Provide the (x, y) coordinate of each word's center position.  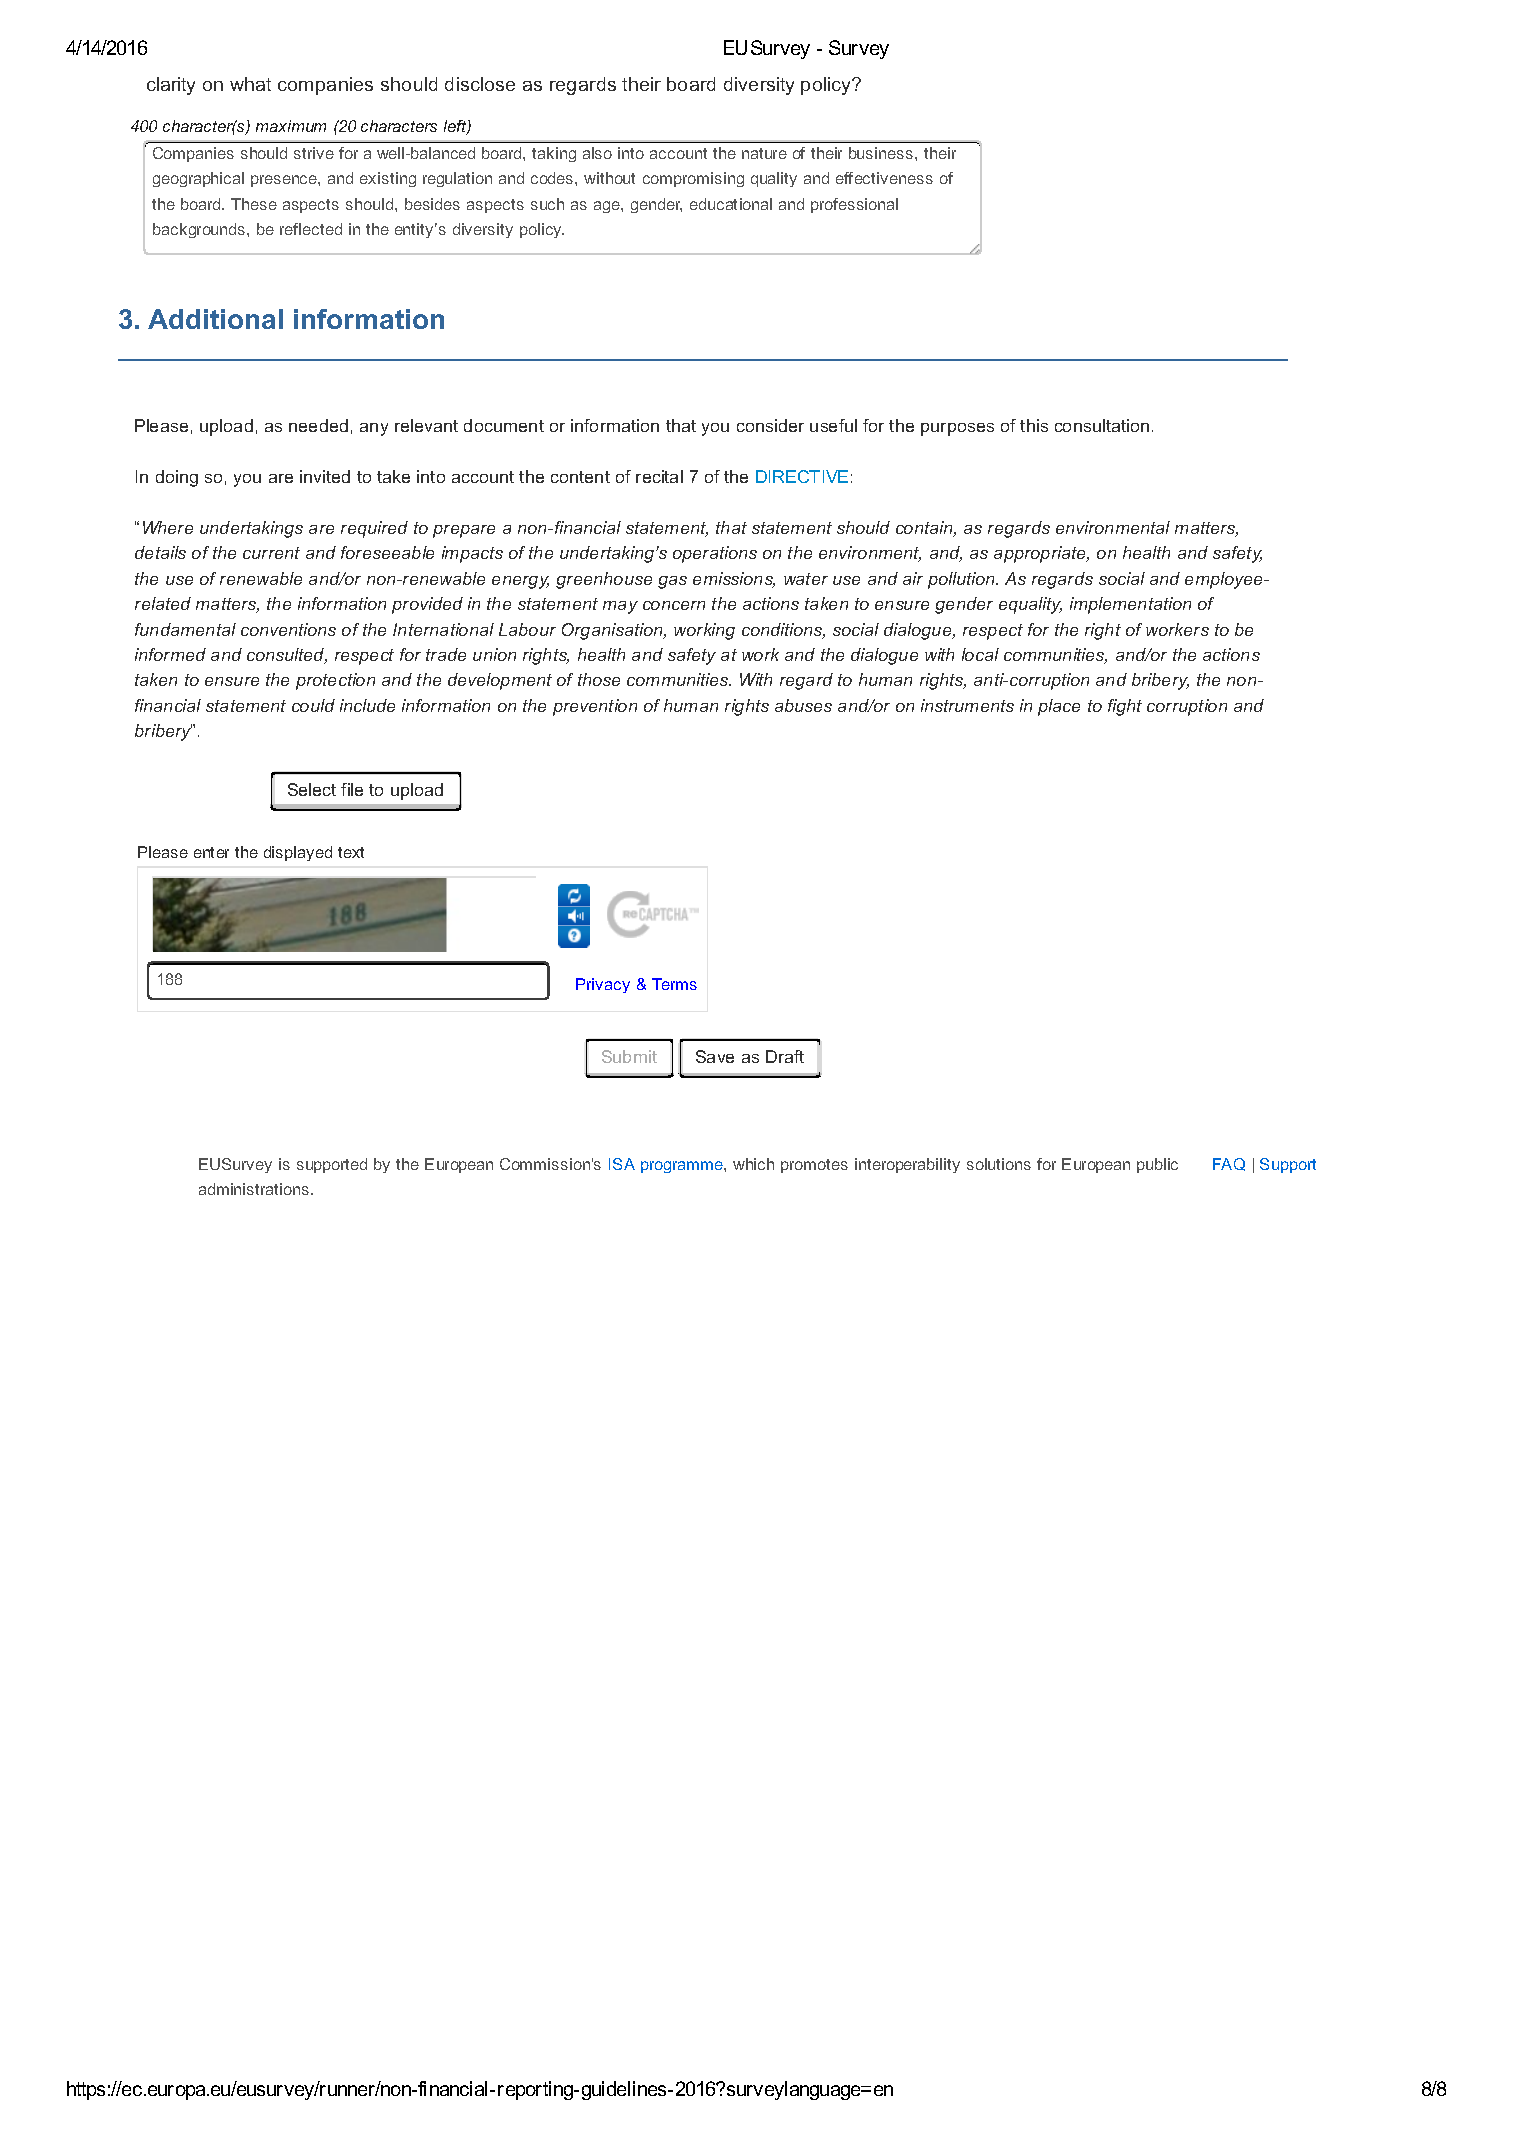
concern (674, 605)
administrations (254, 1189)
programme (683, 1167)
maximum (291, 126)
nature (764, 153)
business (881, 153)
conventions (288, 629)
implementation (1130, 605)
